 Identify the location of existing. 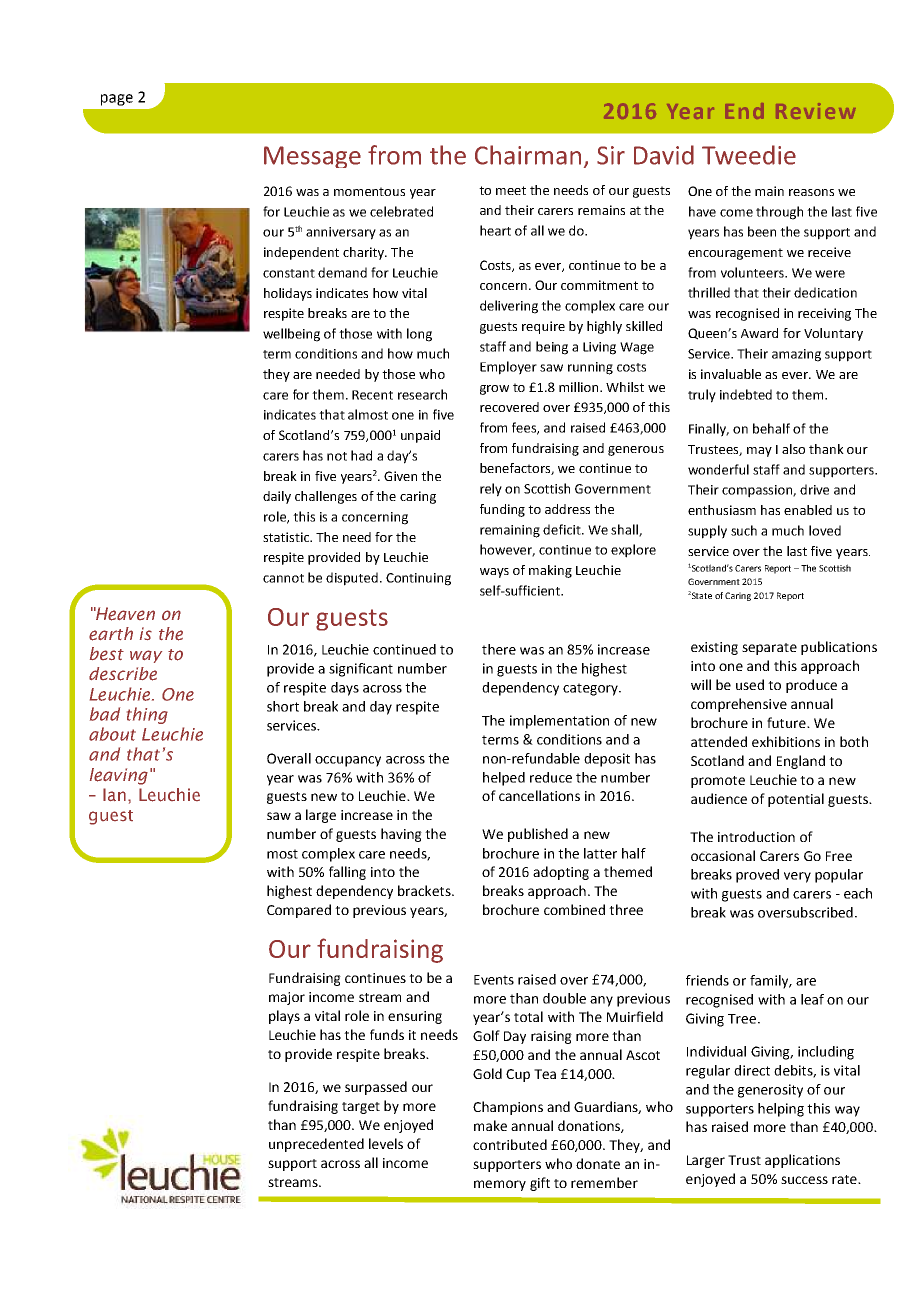
(714, 648).
